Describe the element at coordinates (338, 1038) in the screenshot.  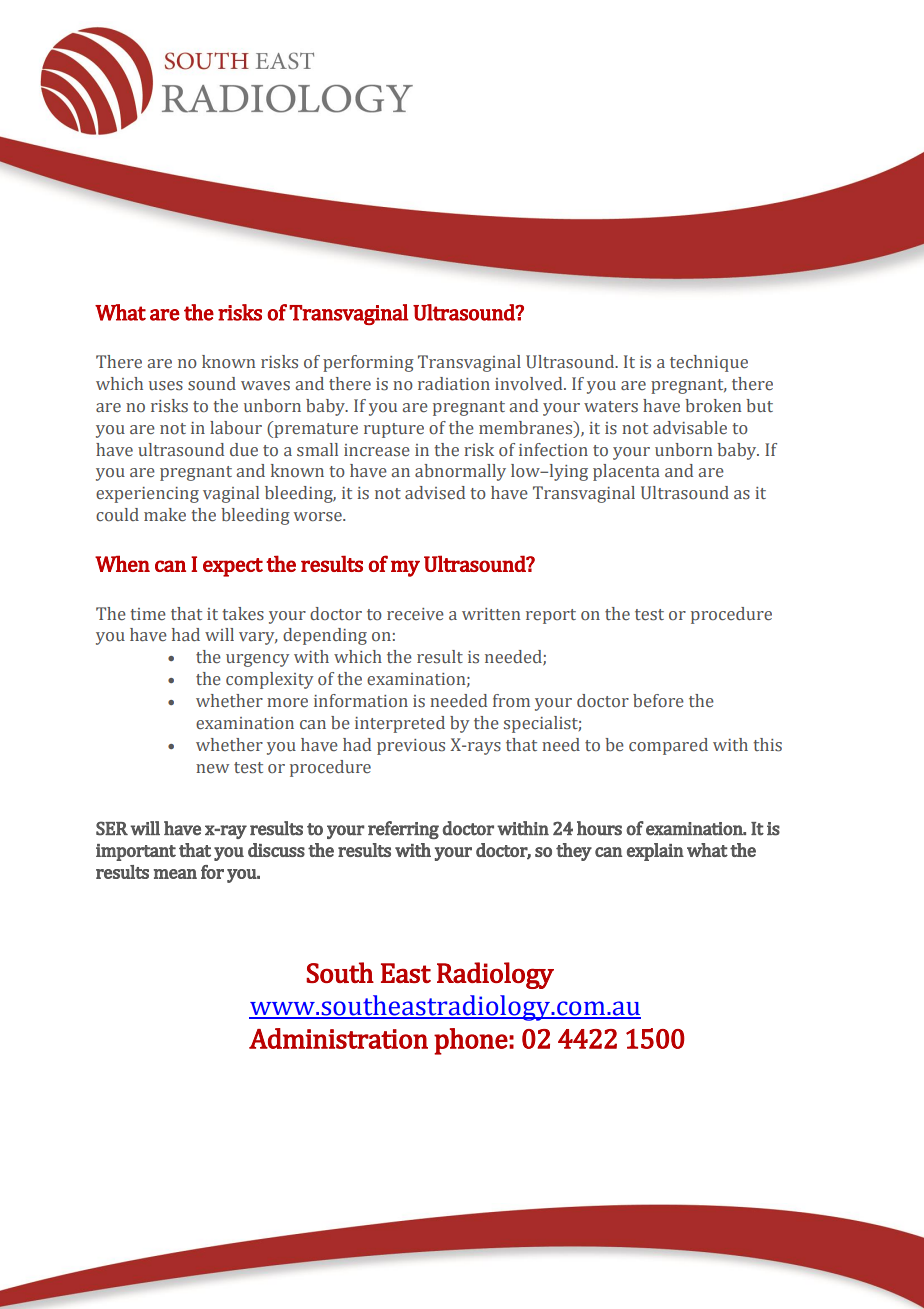
I see `Administration` at that location.
